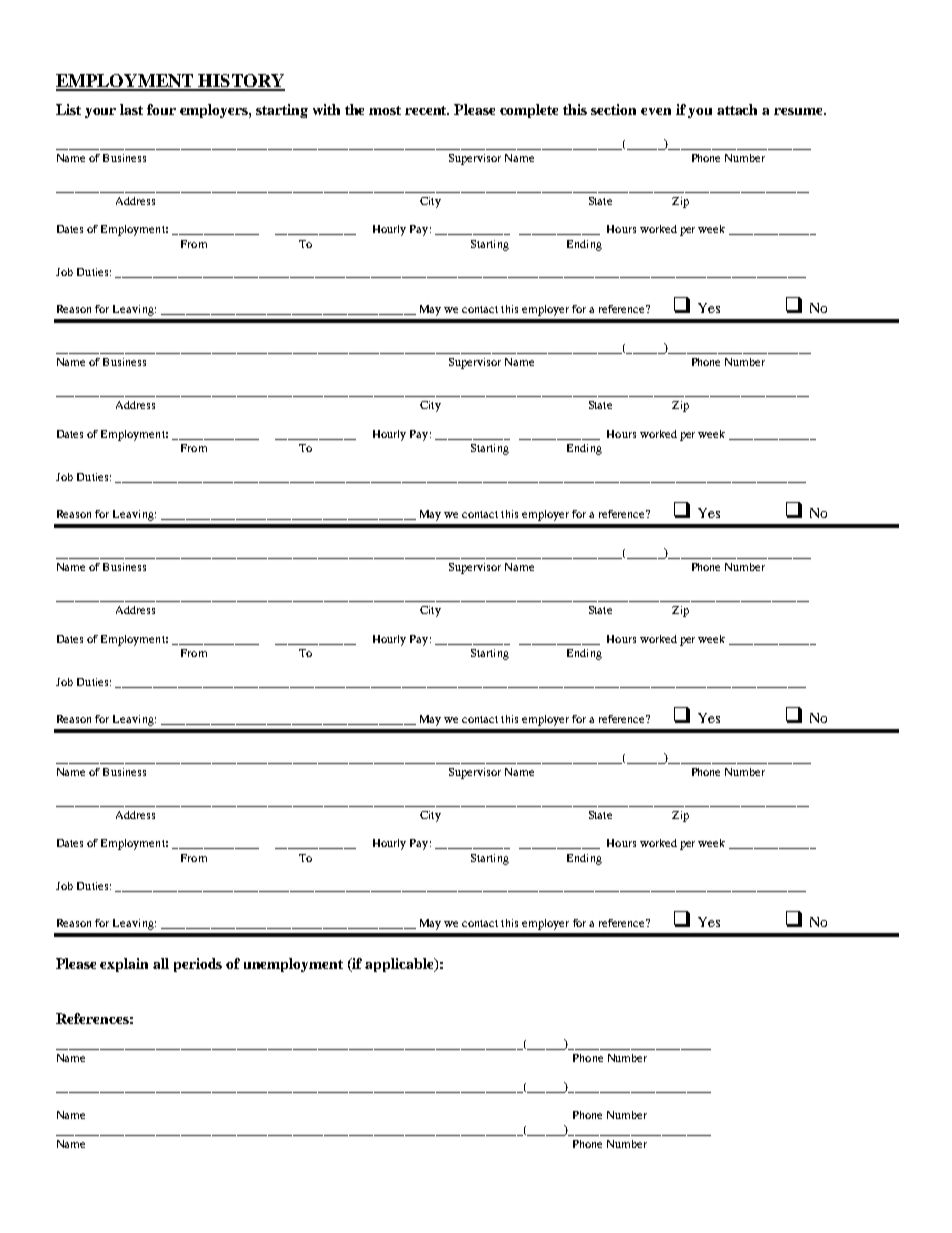 The image size is (952, 1233). I want to click on your, so click(100, 113).
